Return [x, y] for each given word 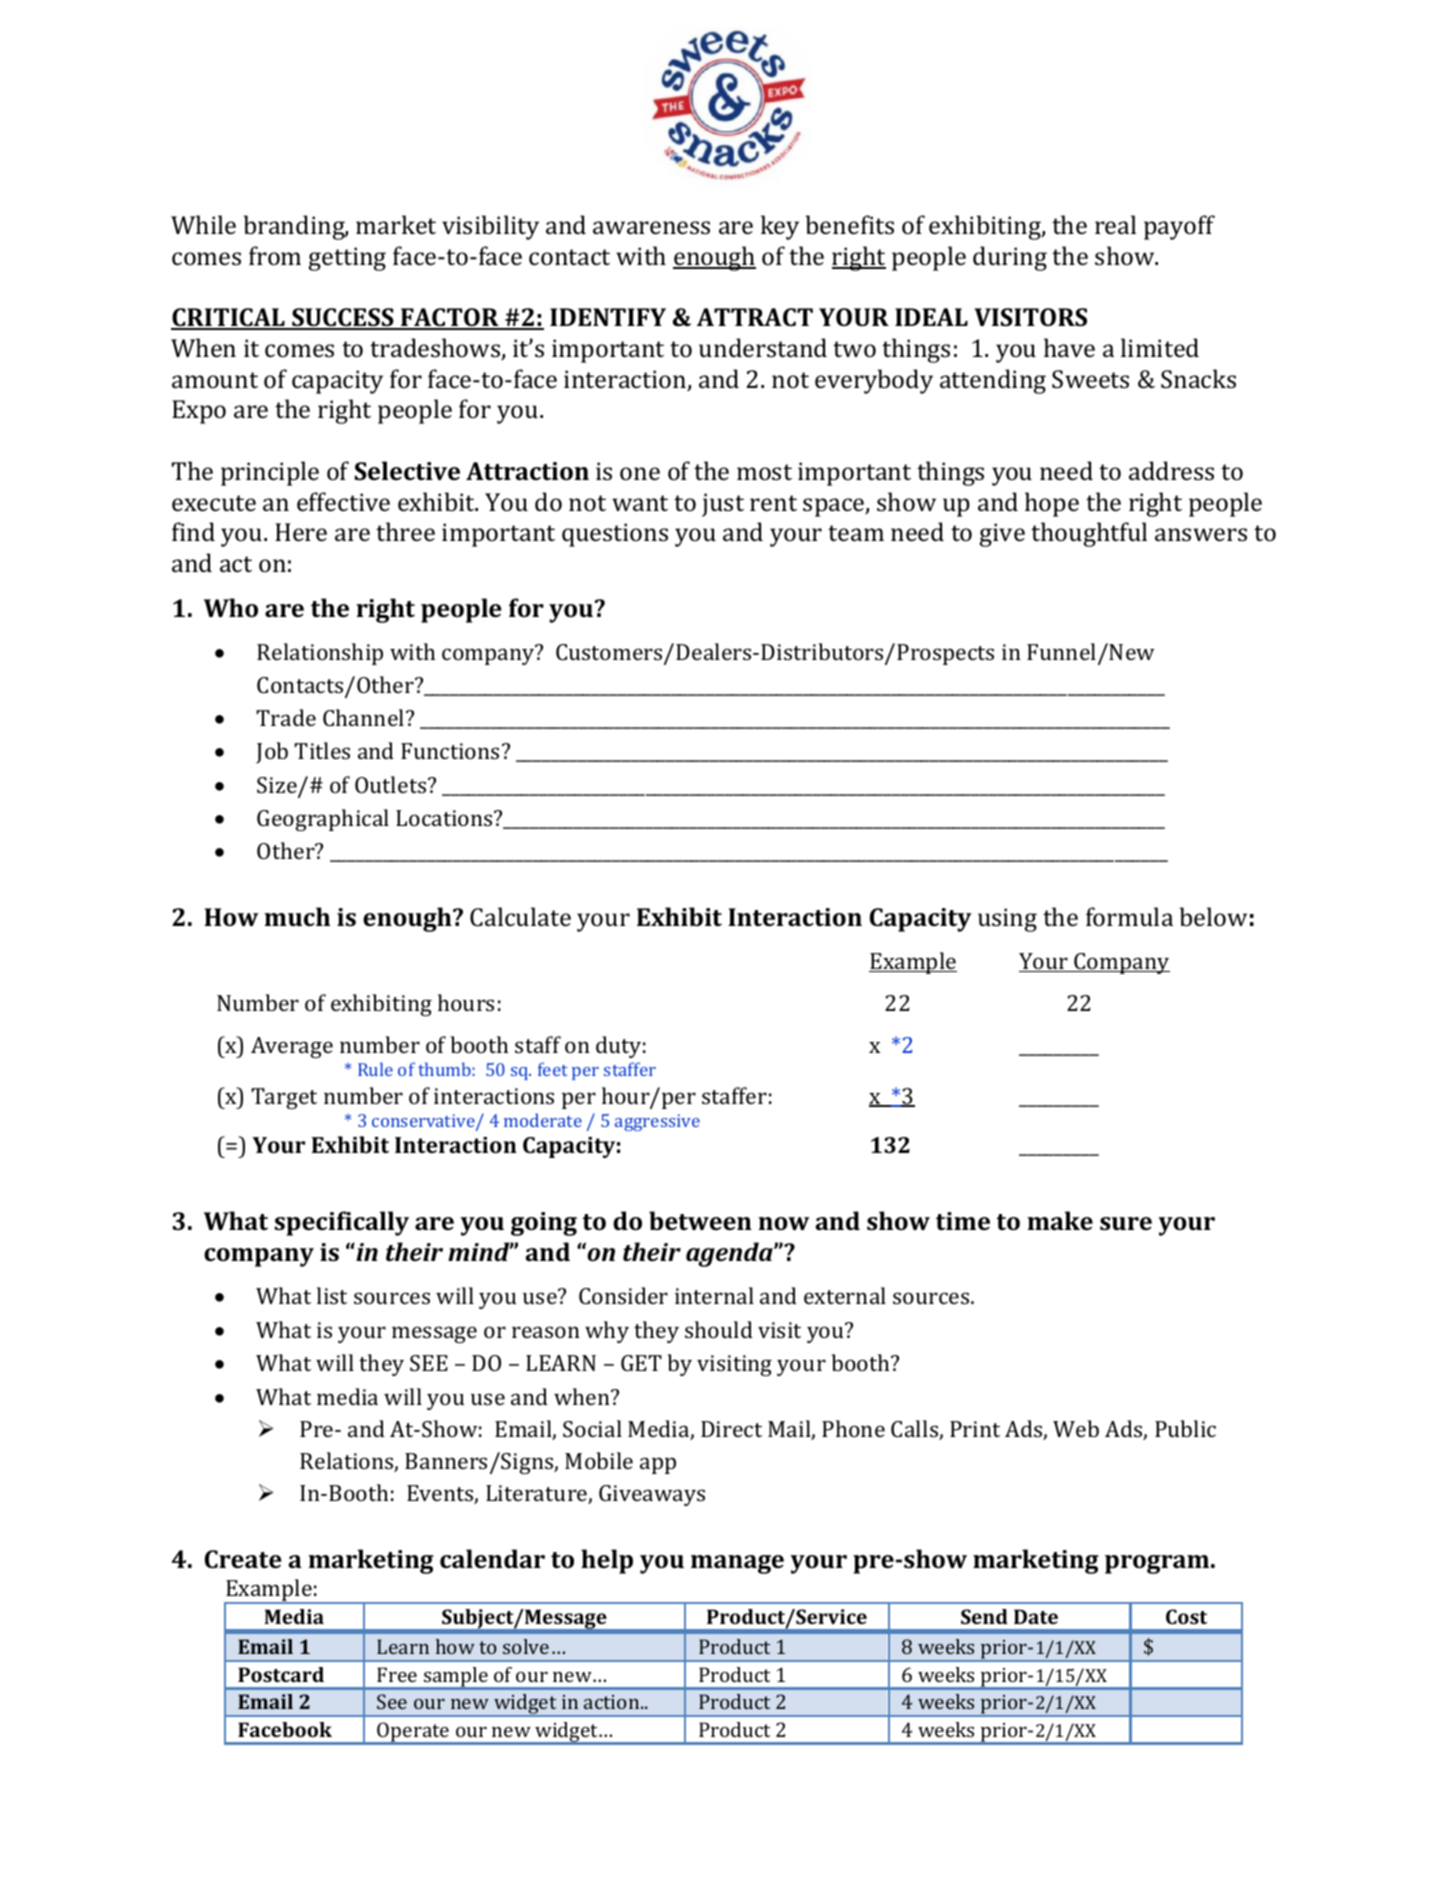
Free [397, 1674]
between [700, 1220]
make [1060, 1220]
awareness [651, 227]
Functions [450, 751]
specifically [341, 1223]
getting [347, 259]
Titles [322, 750]
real [1115, 224]
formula [1129, 916]
